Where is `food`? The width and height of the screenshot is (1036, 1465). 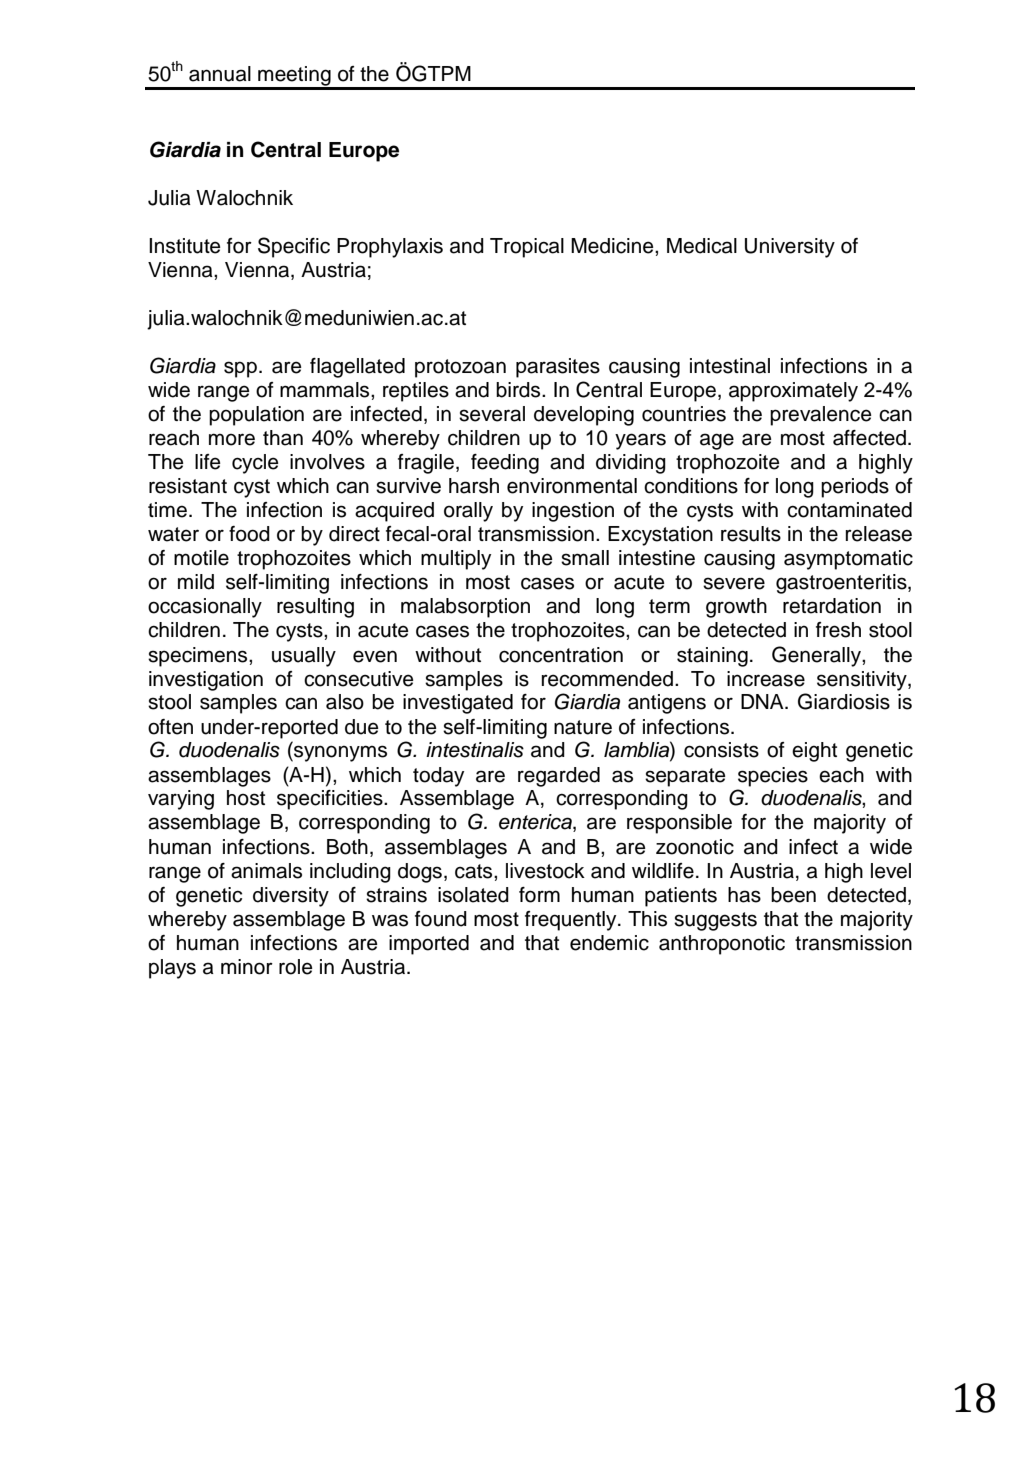 food is located at coordinates (249, 534).
